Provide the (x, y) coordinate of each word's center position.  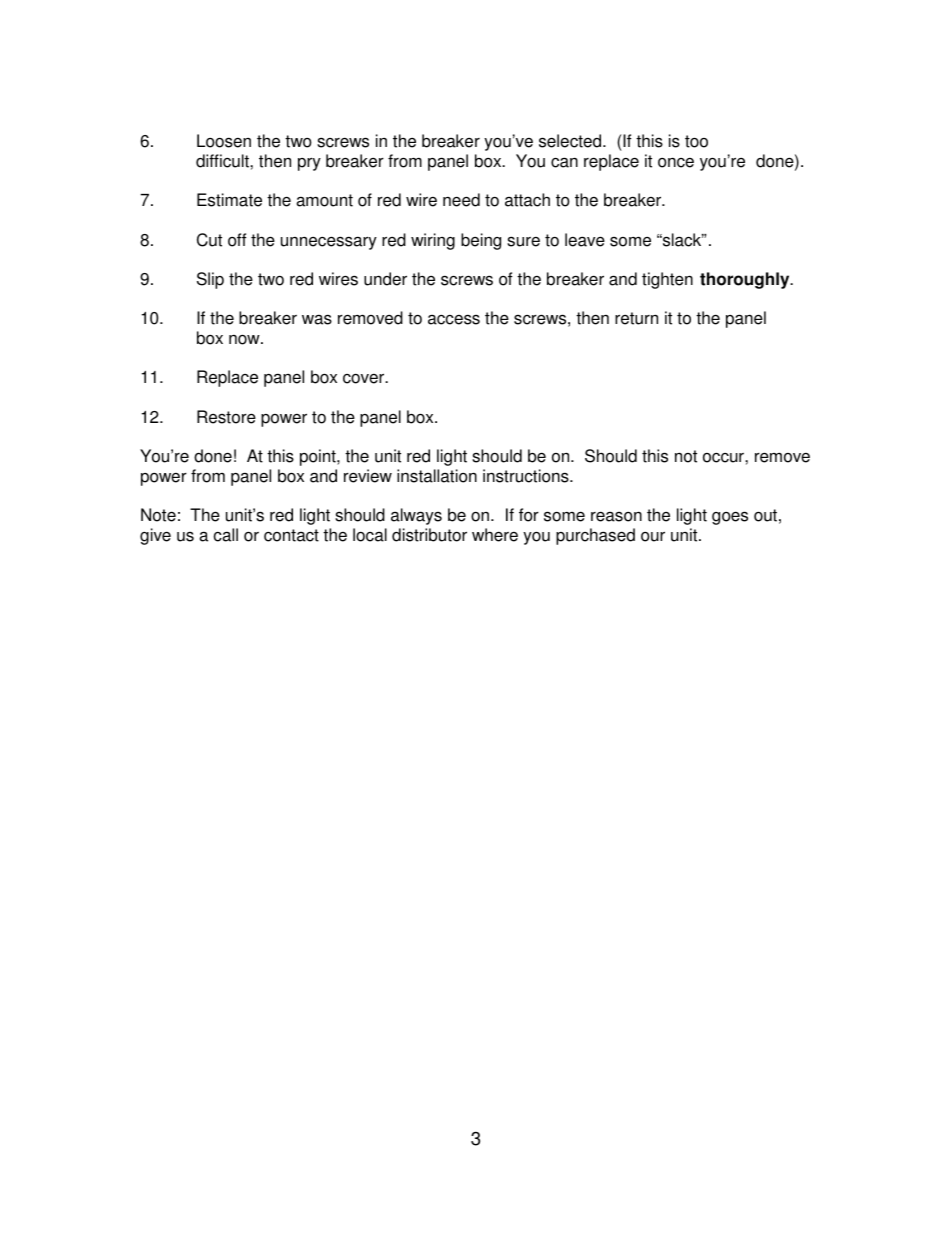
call (226, 535)
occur (724, 458)
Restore (226, 417)
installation (437, 476)
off (237, 240)
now (245, 339)
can (564, 162)
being (481, 241)
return (636, 318)
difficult (223, 161)
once (676, 162)
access (454, 319)
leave (585, 240)
